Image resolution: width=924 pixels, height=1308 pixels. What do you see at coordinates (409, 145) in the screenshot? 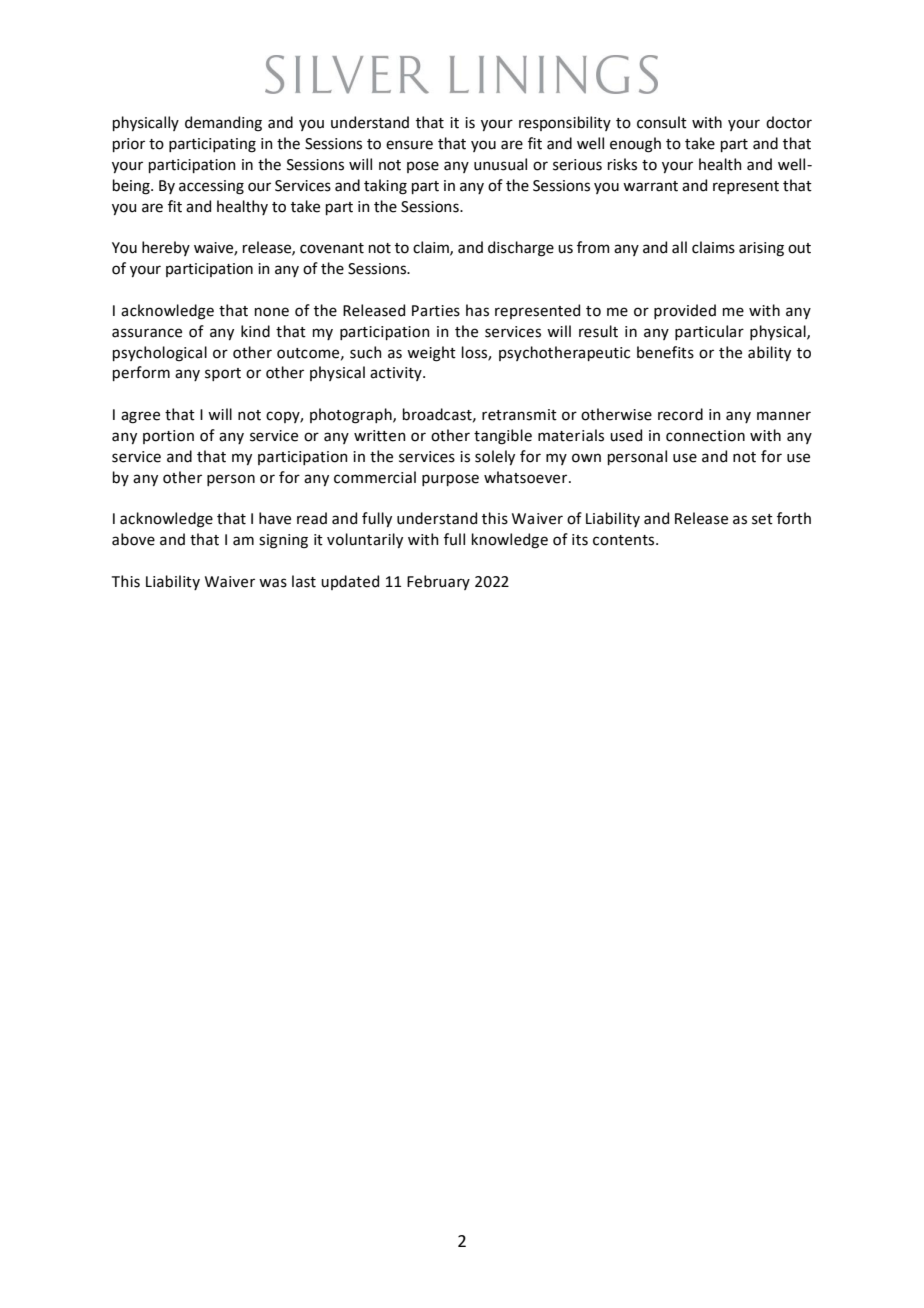
I see `ensure` at bounding box center [409, 145].
